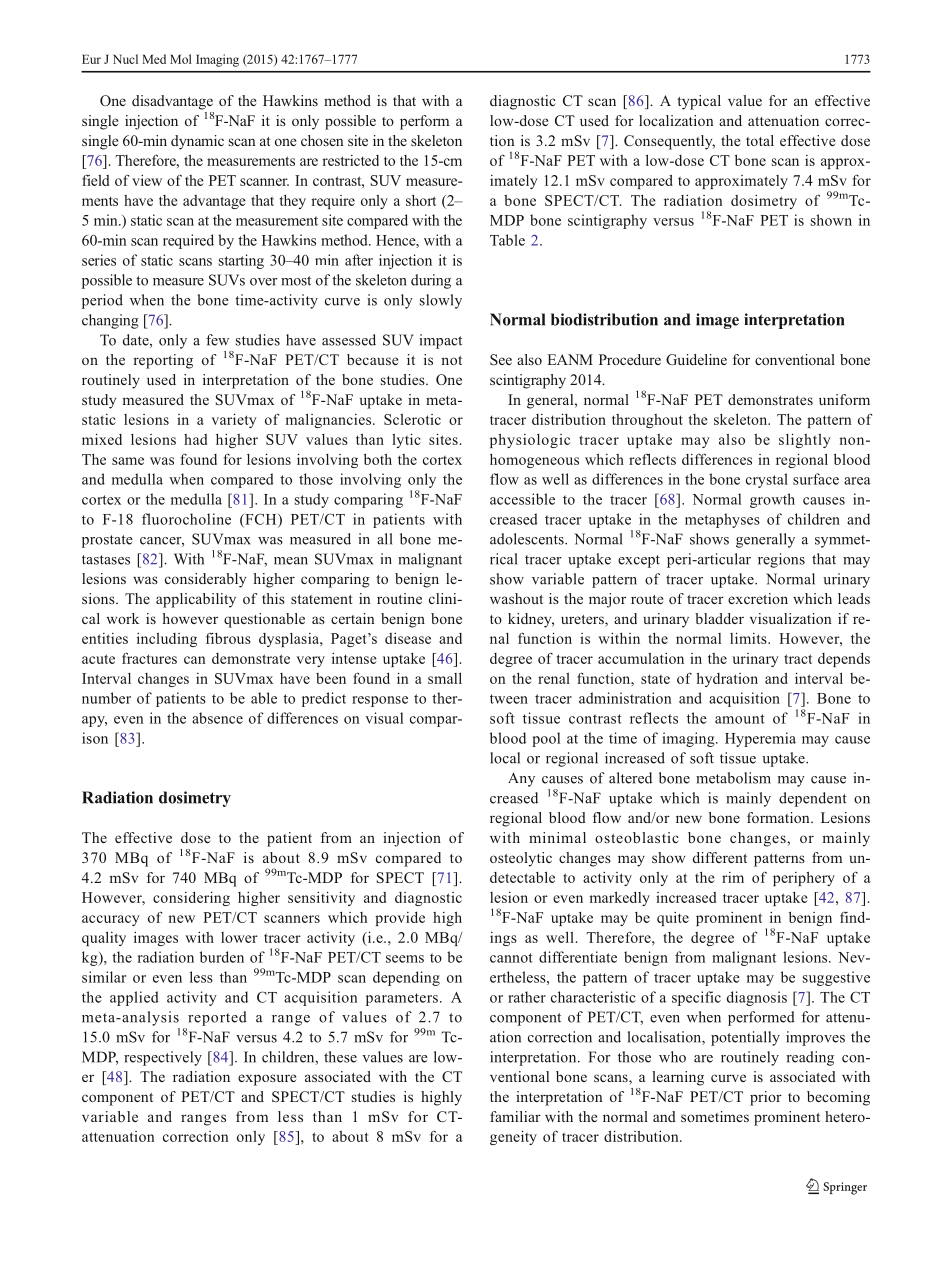 This screenshot has height=1265, width=952. Describe the element at coordinates (516, 598) in the screenshot. I see `washout` at that location.
